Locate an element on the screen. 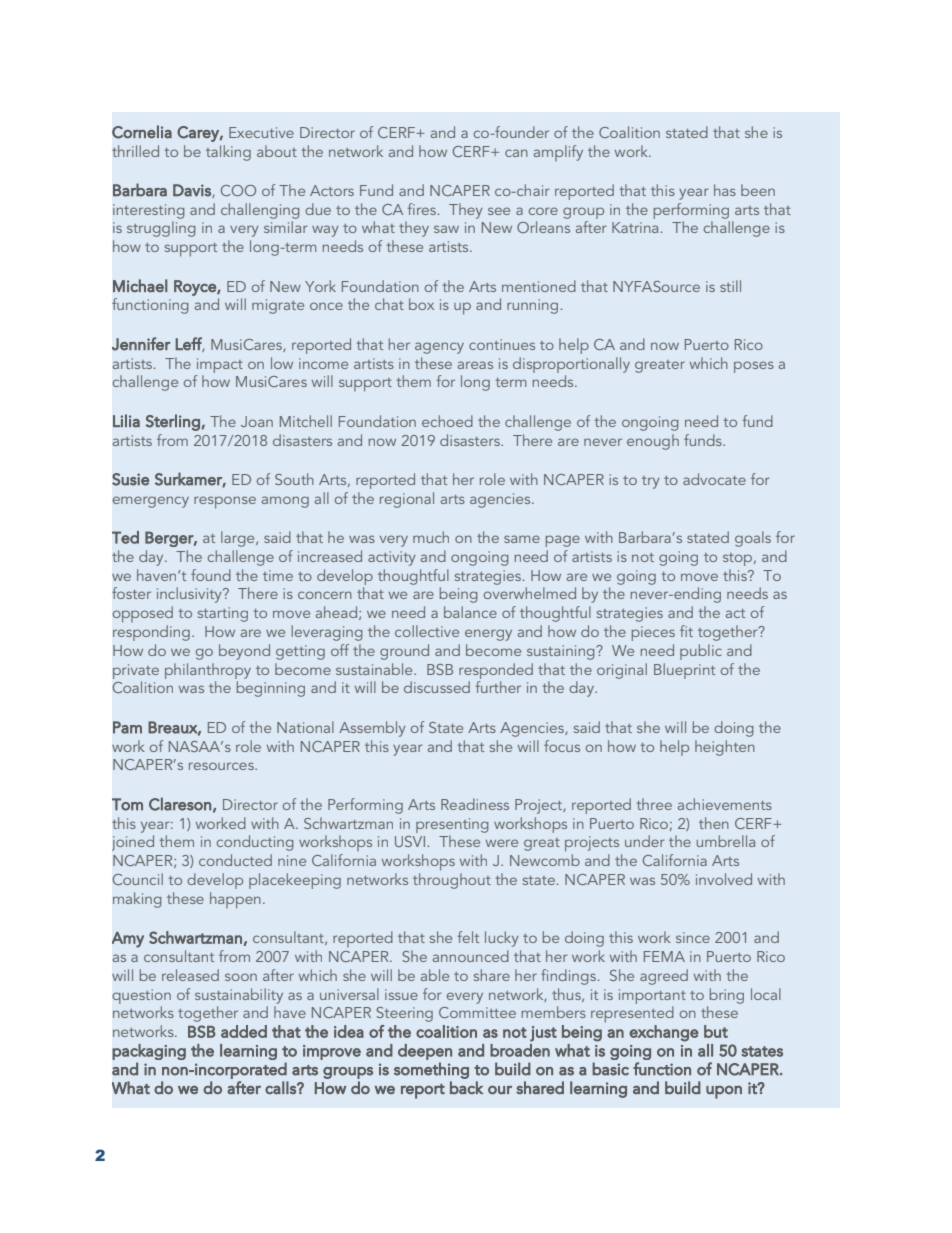  starting is located at coordinates (223, 614).
